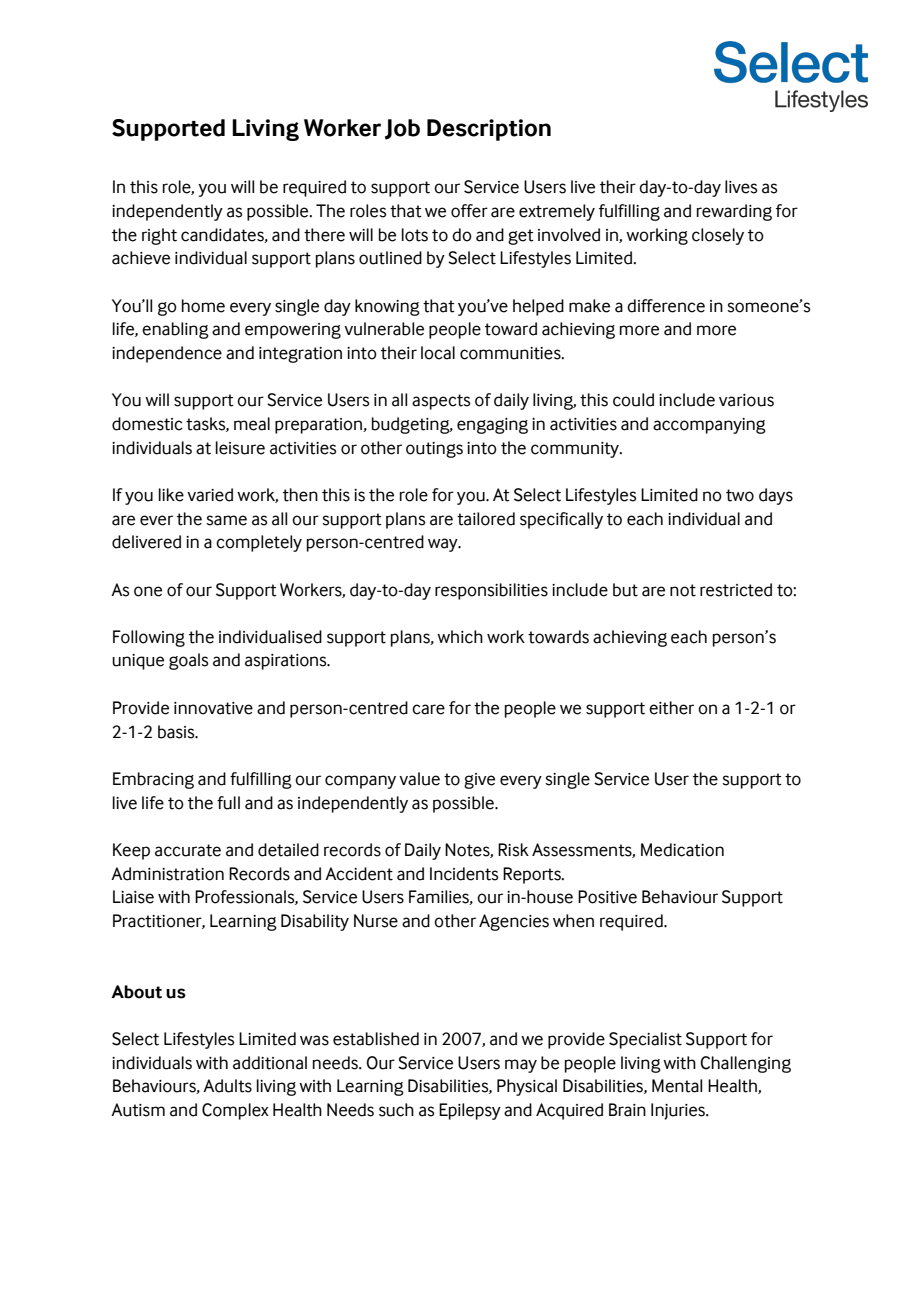  Describe the element at coordinates (228, 803) in the image. I see `full` at that location.
